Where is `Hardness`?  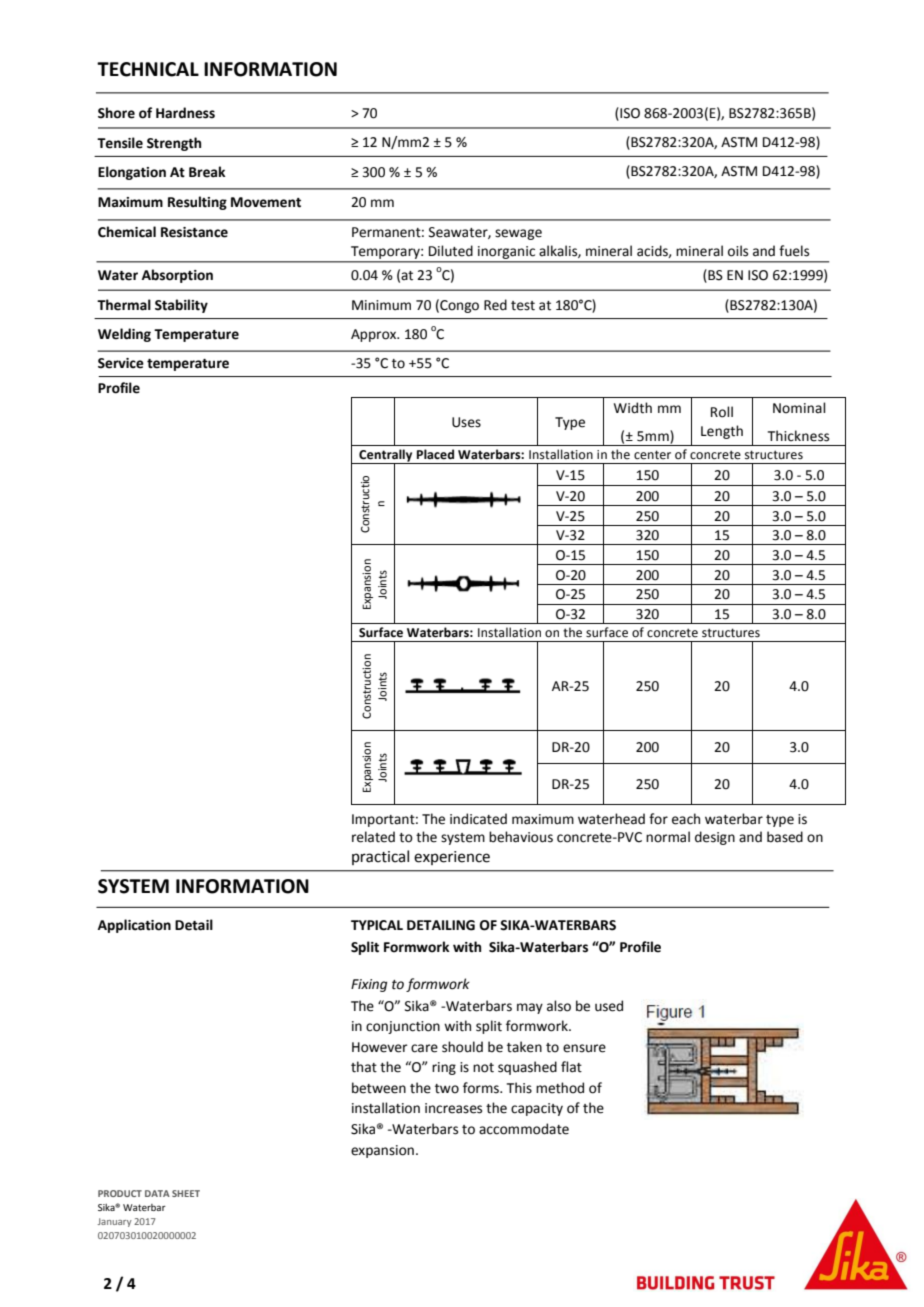
Hardness is located at coordinates (185, 113).
